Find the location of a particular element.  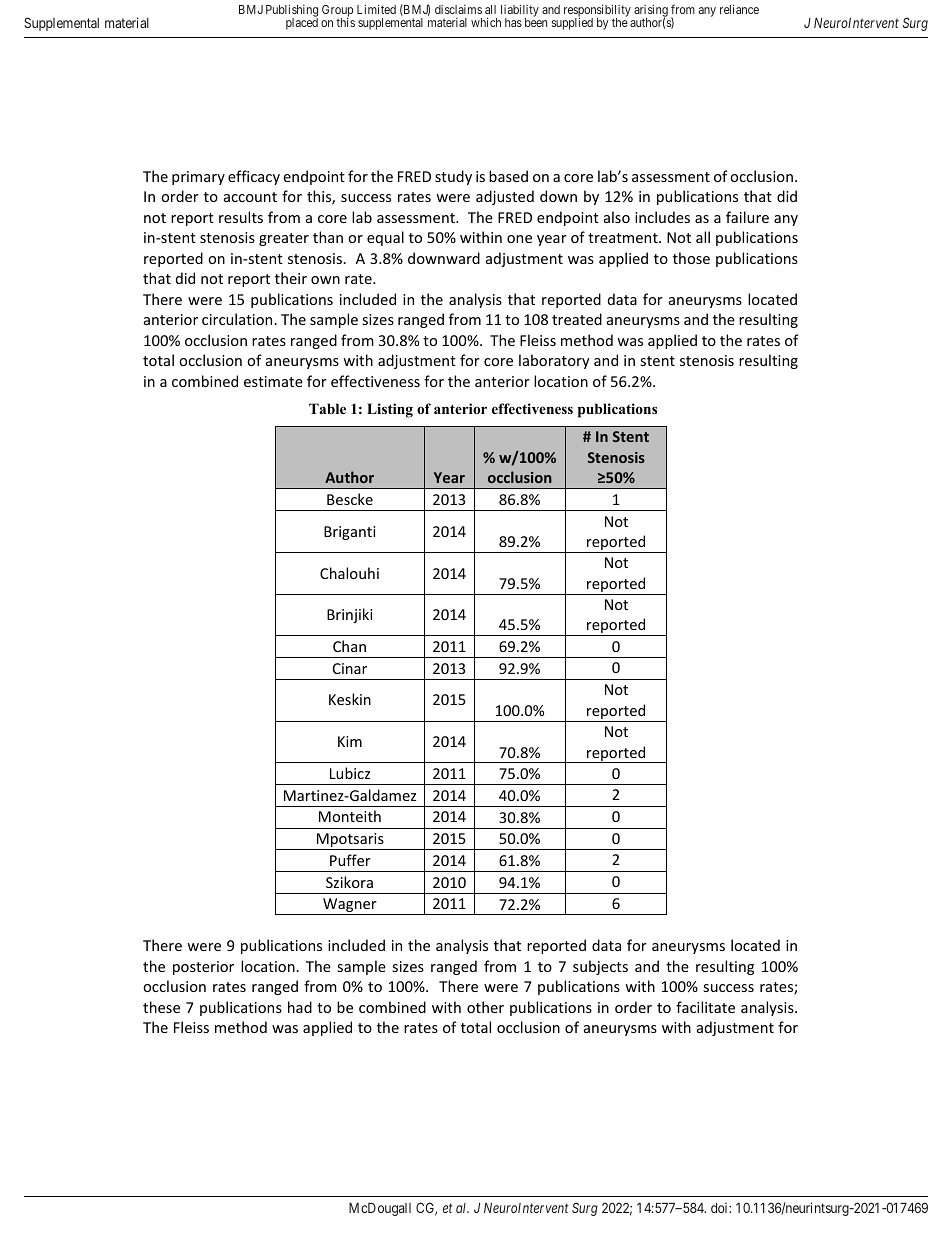

Chan is located at coordinates (349, 646).
